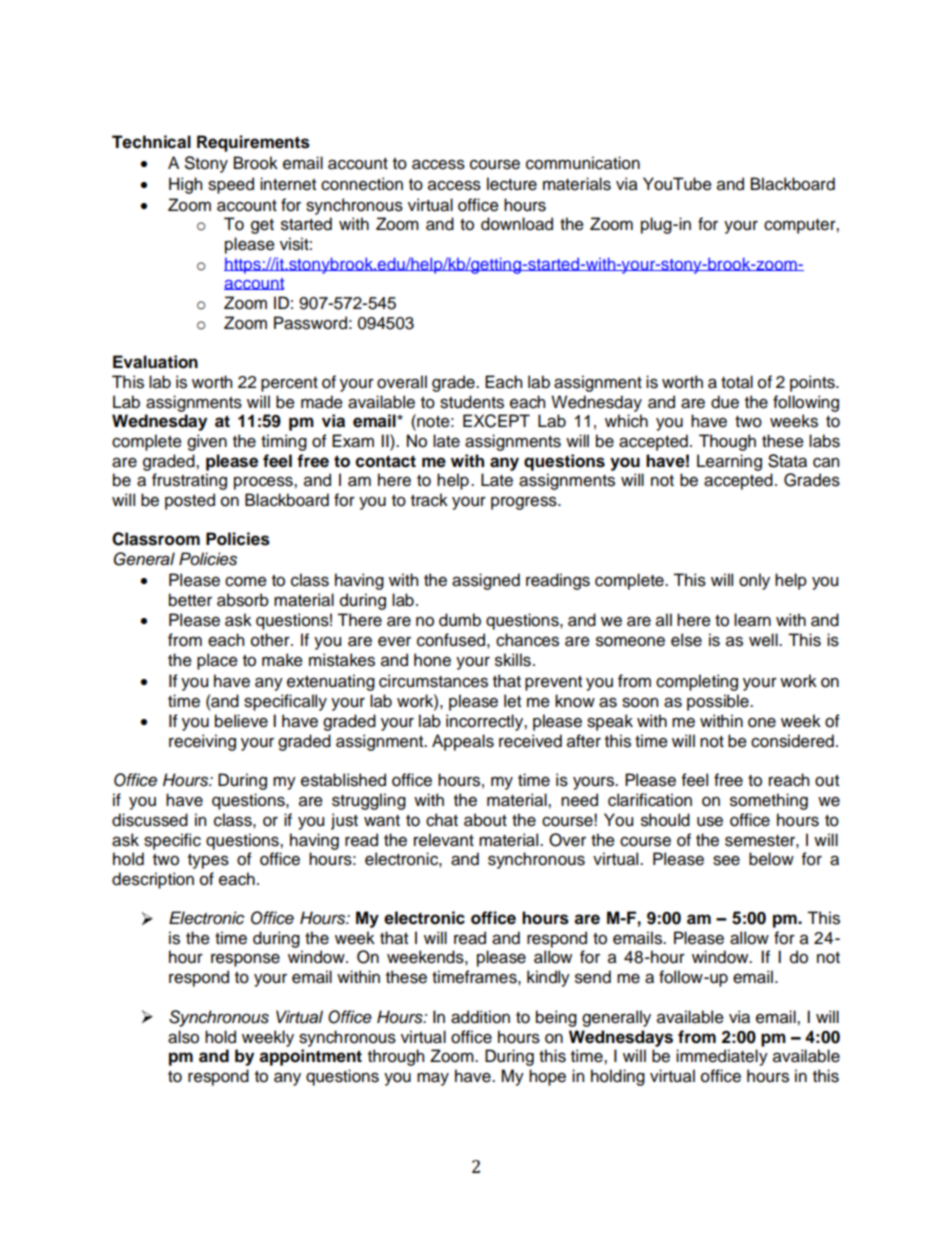  I want to click on also, so click(183, 1037).
